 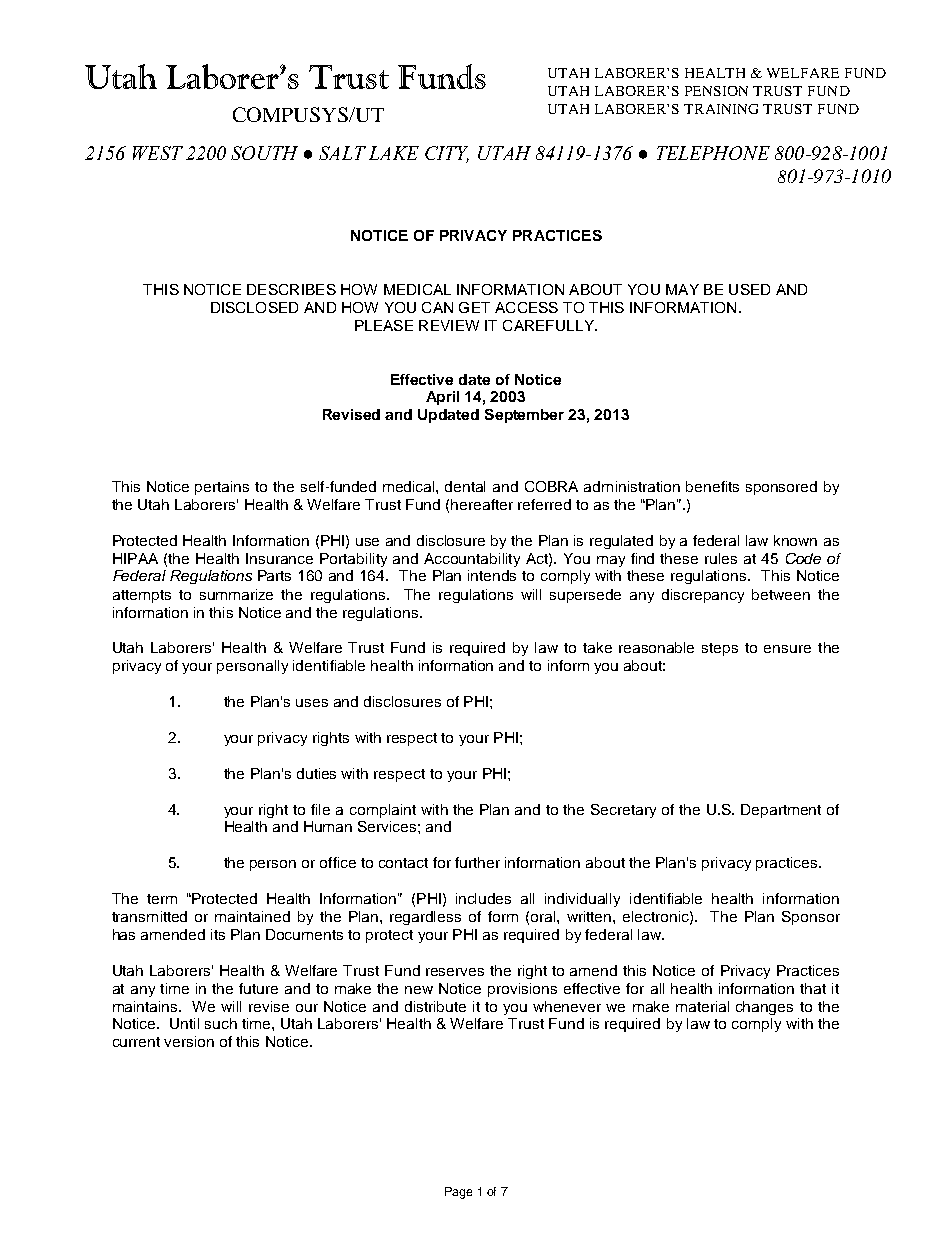 What do you see at coordinates (465, 486) in the screenshot?
I see `dental` at bounding box center [465, 486].
